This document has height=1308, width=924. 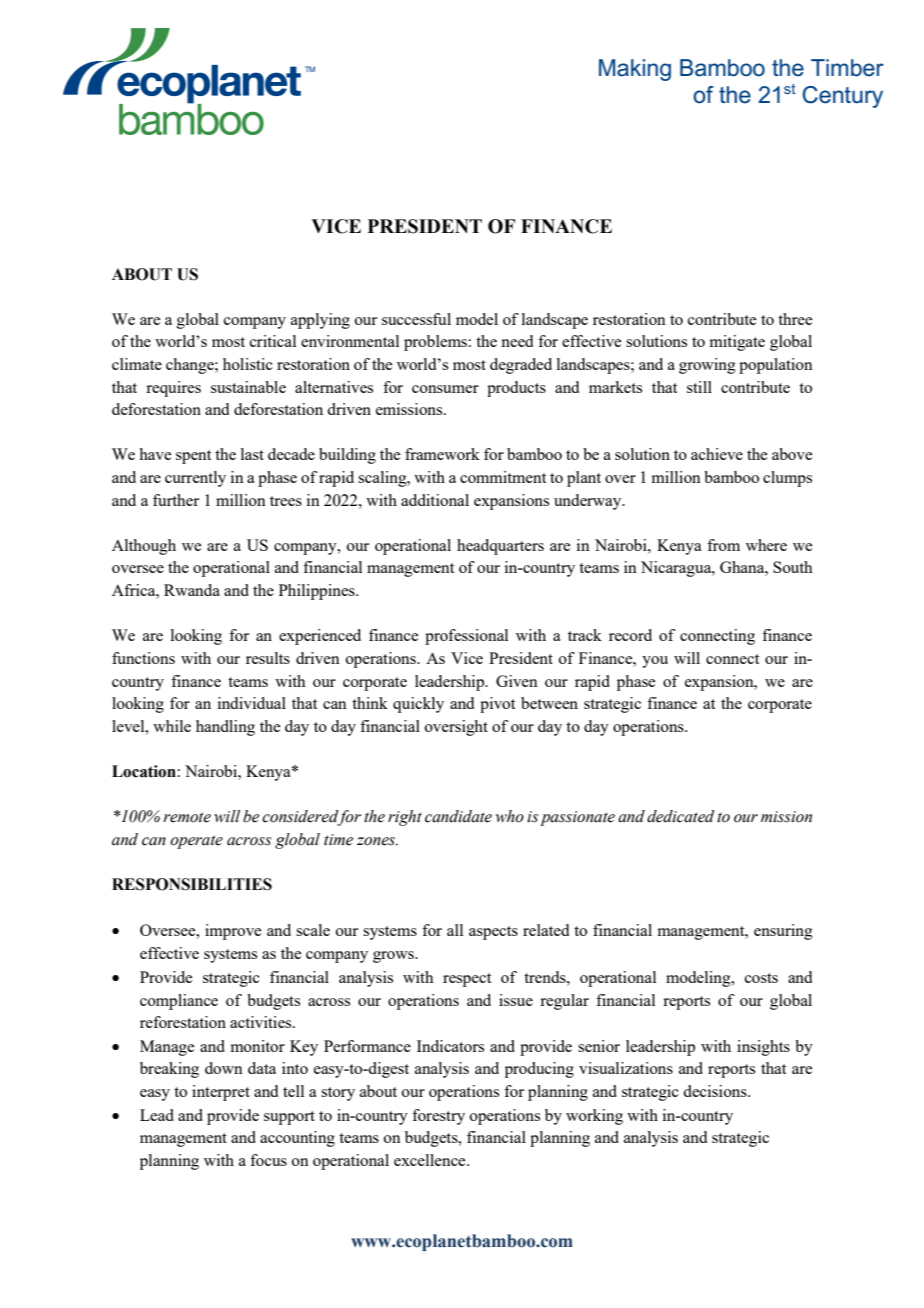 What do you see at coordinates (792, 454) in the document?
I see `above` at bounding box center [792, 454].
